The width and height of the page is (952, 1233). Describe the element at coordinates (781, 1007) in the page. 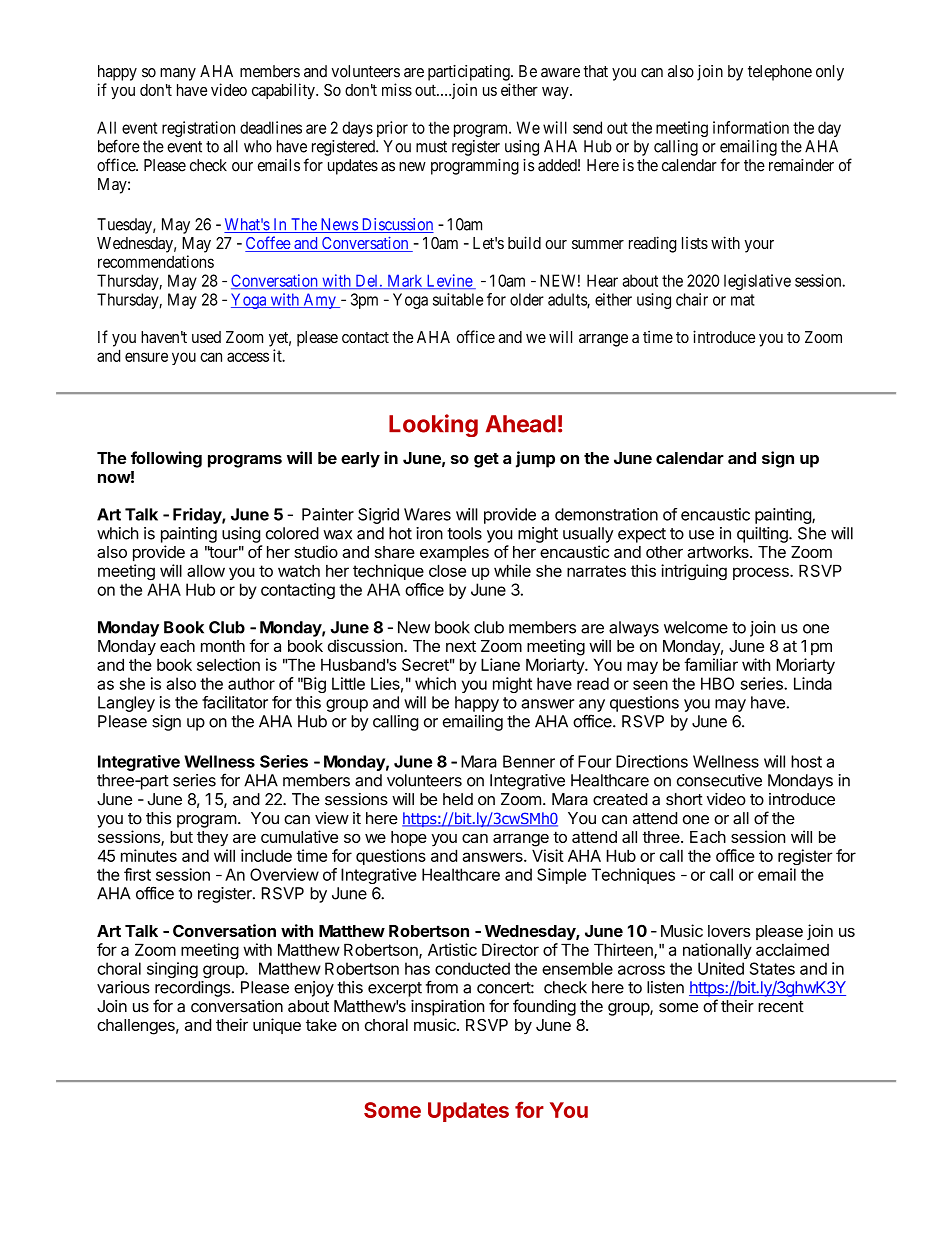

I see `recent` at that location.
